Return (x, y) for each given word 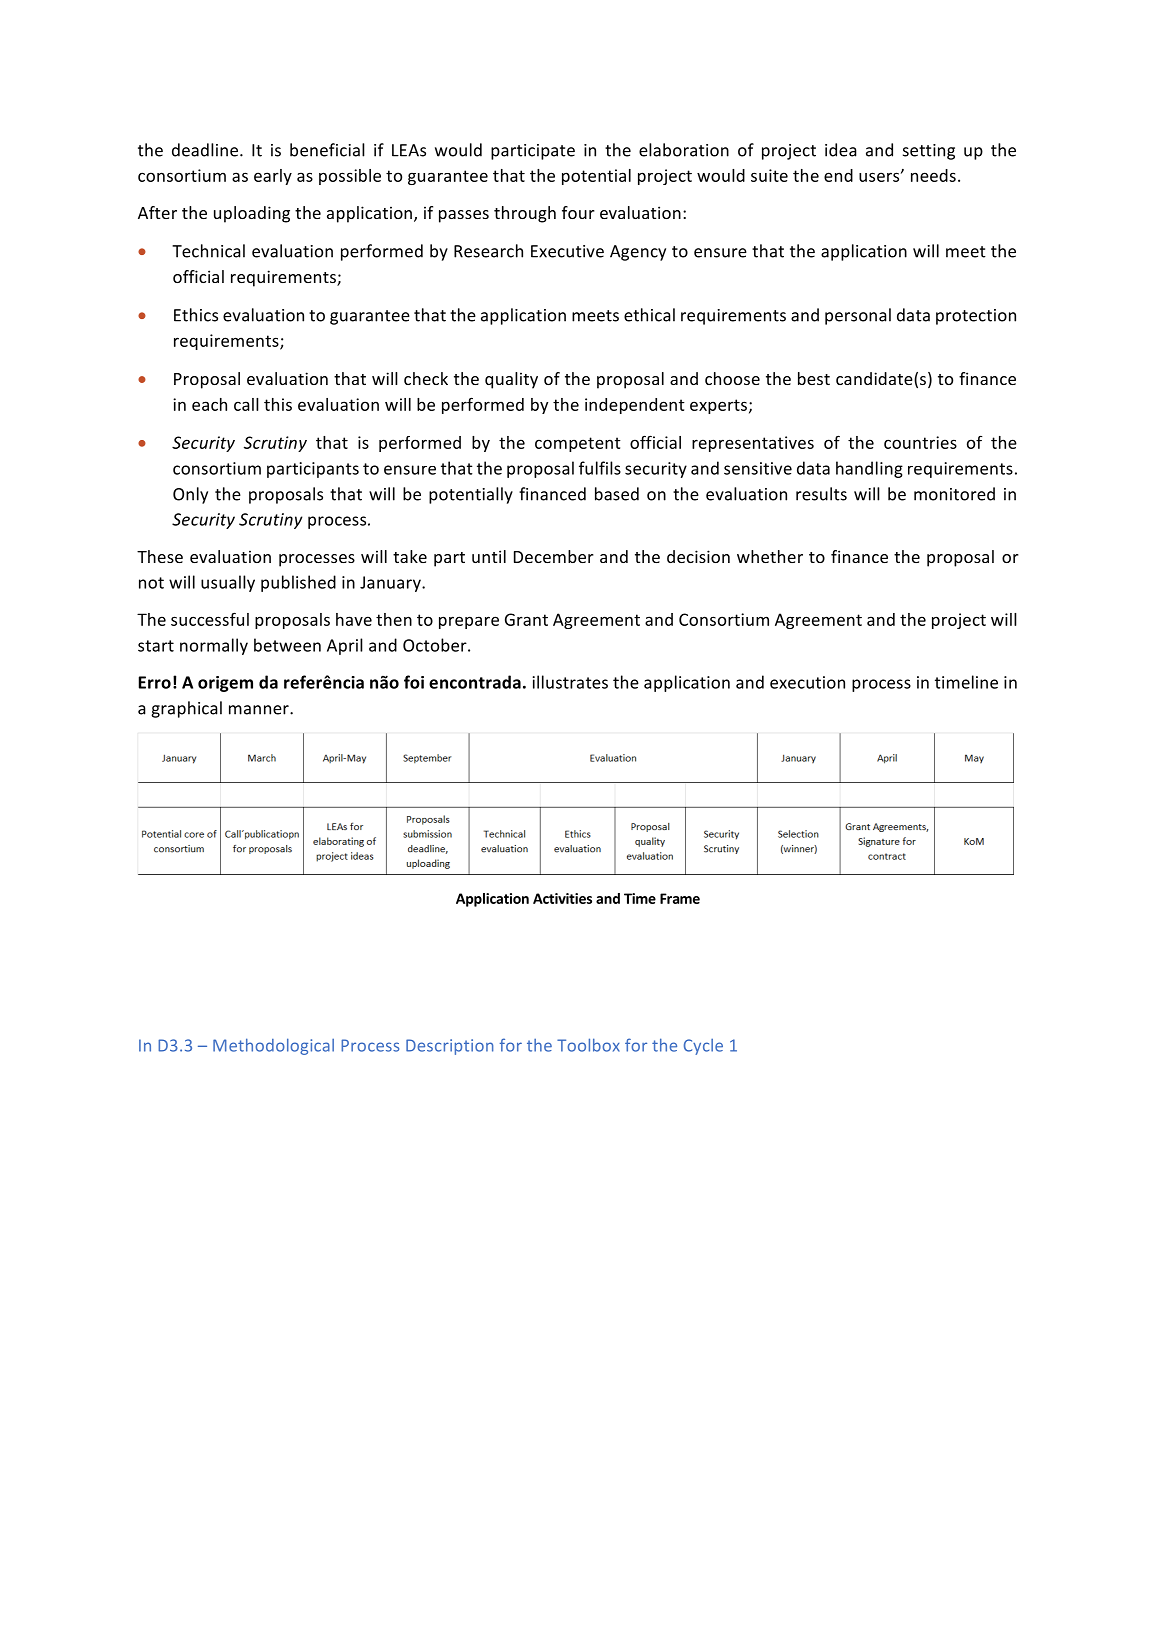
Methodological (273, 1046)
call (246, 404)
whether (770, 556)
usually (228, 583)
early (273, 177)
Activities (562, 898)
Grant (526, 619)
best (814, 378)
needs (933, 175)
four (578, 212)
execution (807, 682)
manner (260, 710)
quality (511, 380)
